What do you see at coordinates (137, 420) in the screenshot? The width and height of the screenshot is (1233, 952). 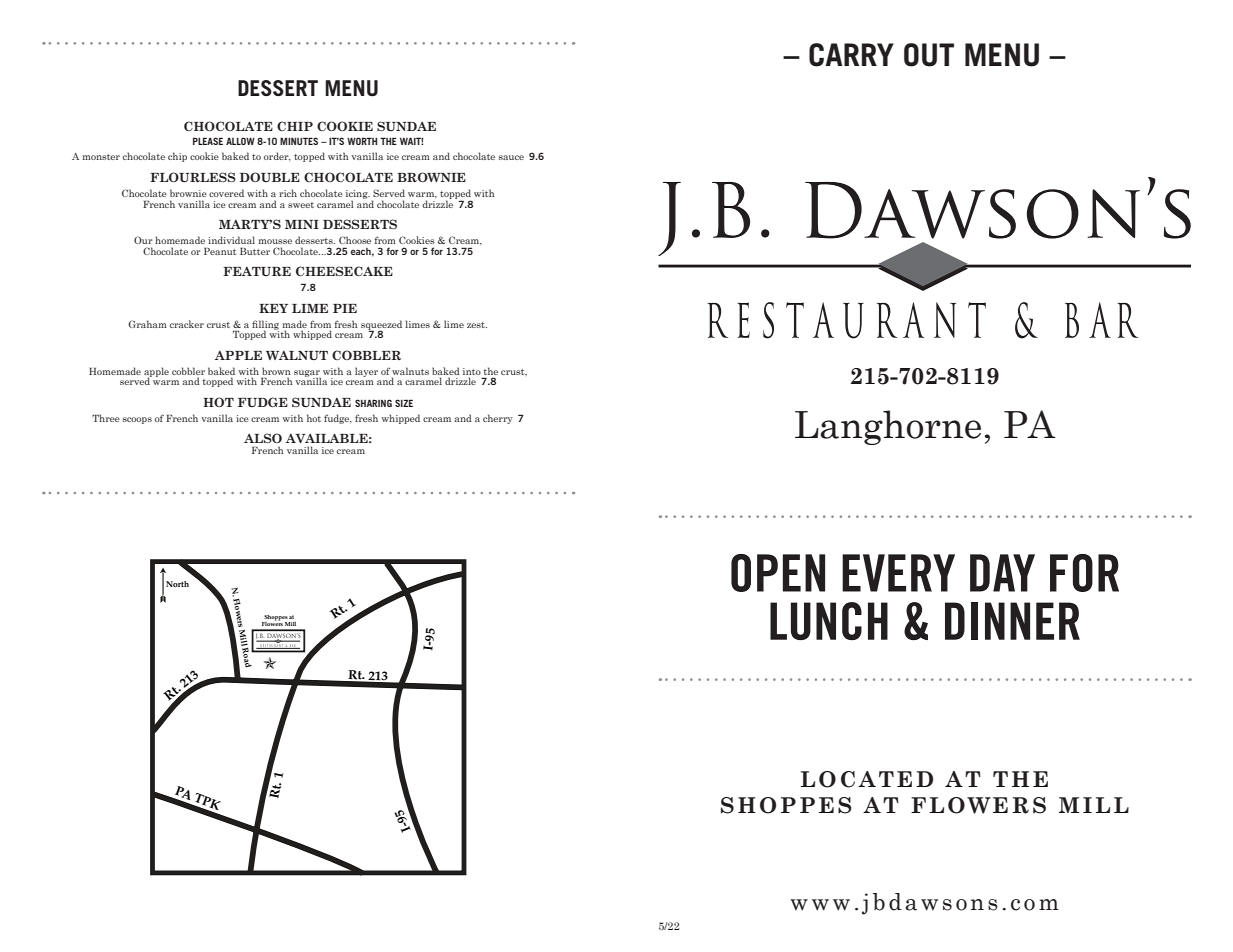 I see `scoops` at bounding box center [137, 420].
